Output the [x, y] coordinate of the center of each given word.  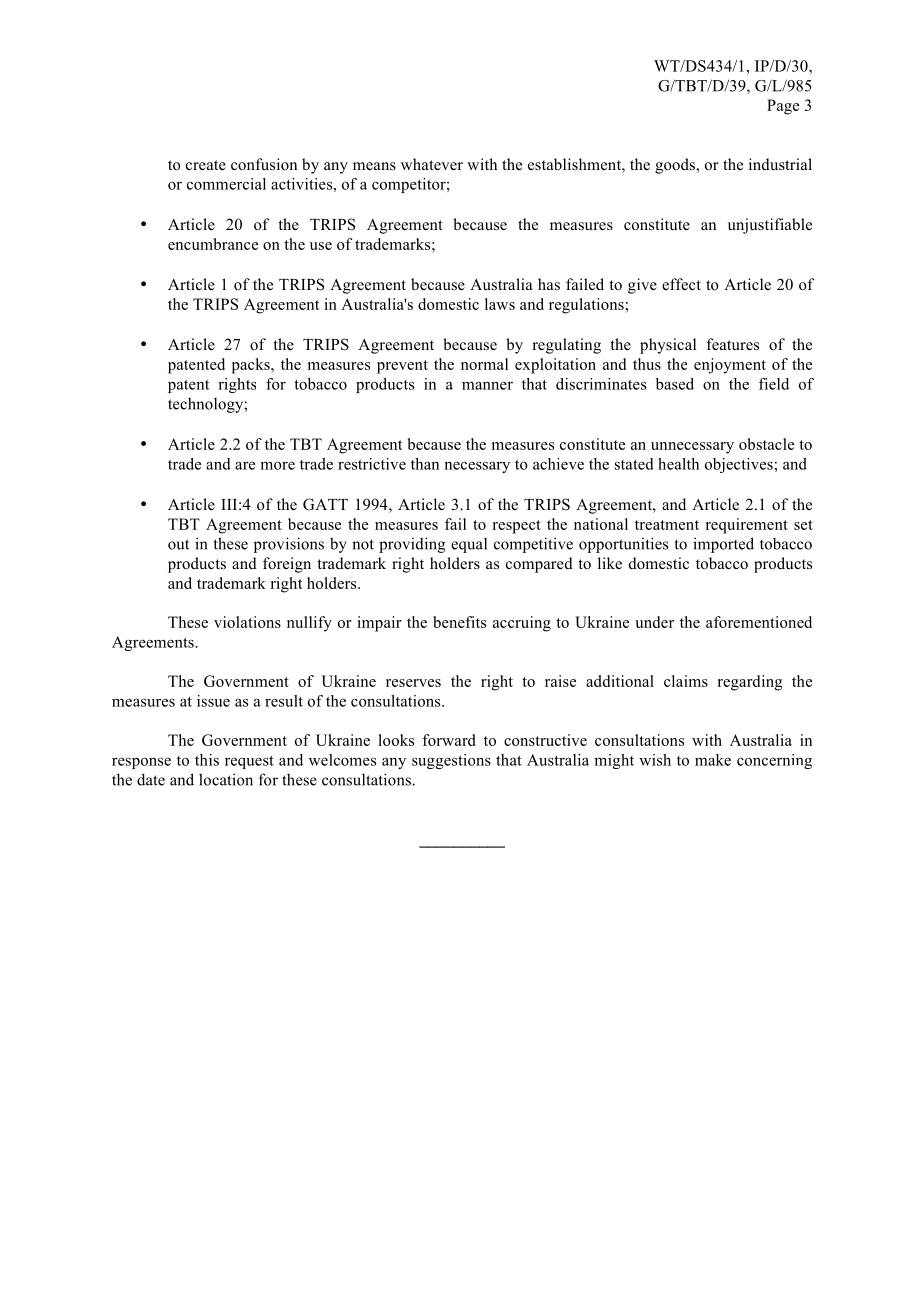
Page [783, 107]
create [206, 165]
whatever [432, 164]
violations [247, 622]
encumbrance [213, 244]
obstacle [766, 444]
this [207, 760]
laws [500, 304]
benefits [459, 622]
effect [681, 284]
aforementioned [759, 622]
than [425, 464]
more [277, 465]
